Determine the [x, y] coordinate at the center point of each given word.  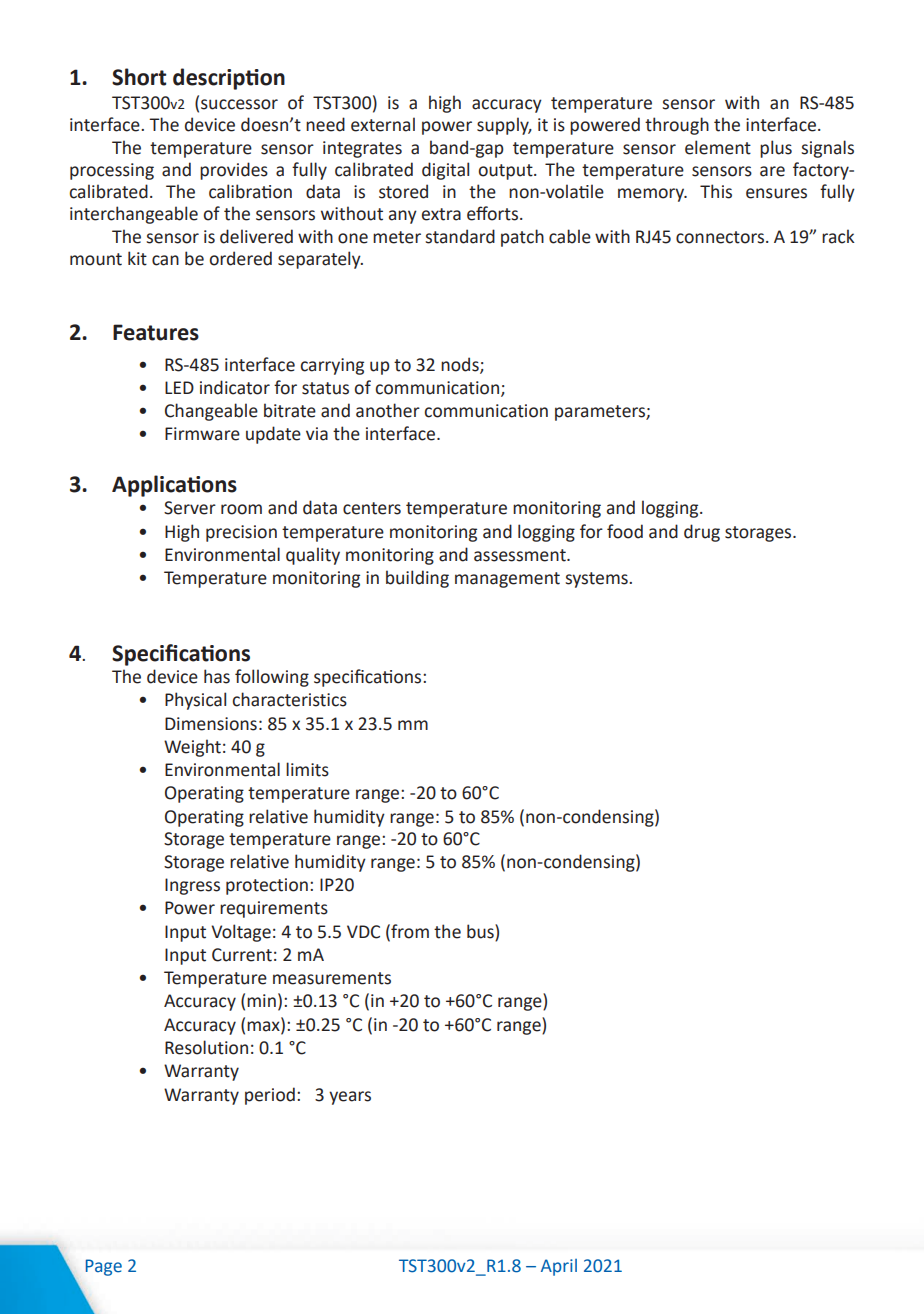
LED [179, 387]
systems [597, 580]
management [507, 580]
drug [702, 533]
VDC [363, 932]
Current [242, 955]
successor [239, 104]
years [350, 1098]
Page [104, 1267]
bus [481, 931]
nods [461, 365]
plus [776, 149]
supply [504, 126]
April [559, 1267]
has [217, 676]
